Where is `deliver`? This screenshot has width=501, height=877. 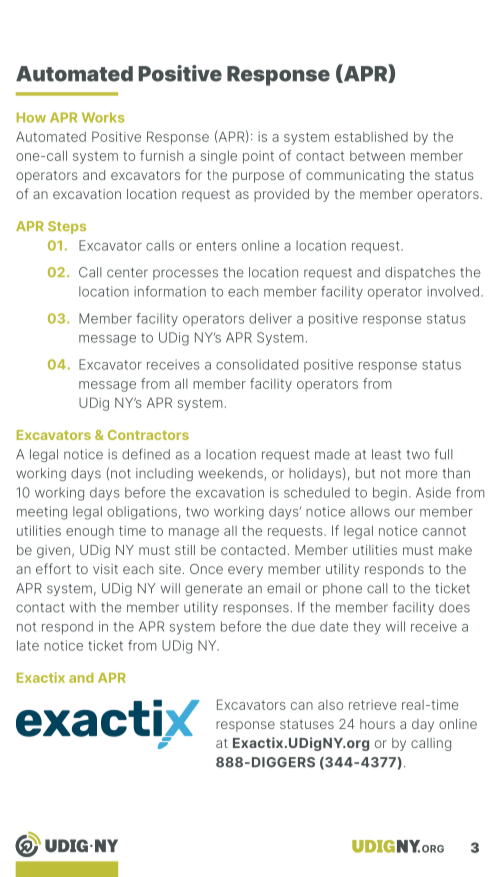 deliver is located at coordinates (270, 318).
